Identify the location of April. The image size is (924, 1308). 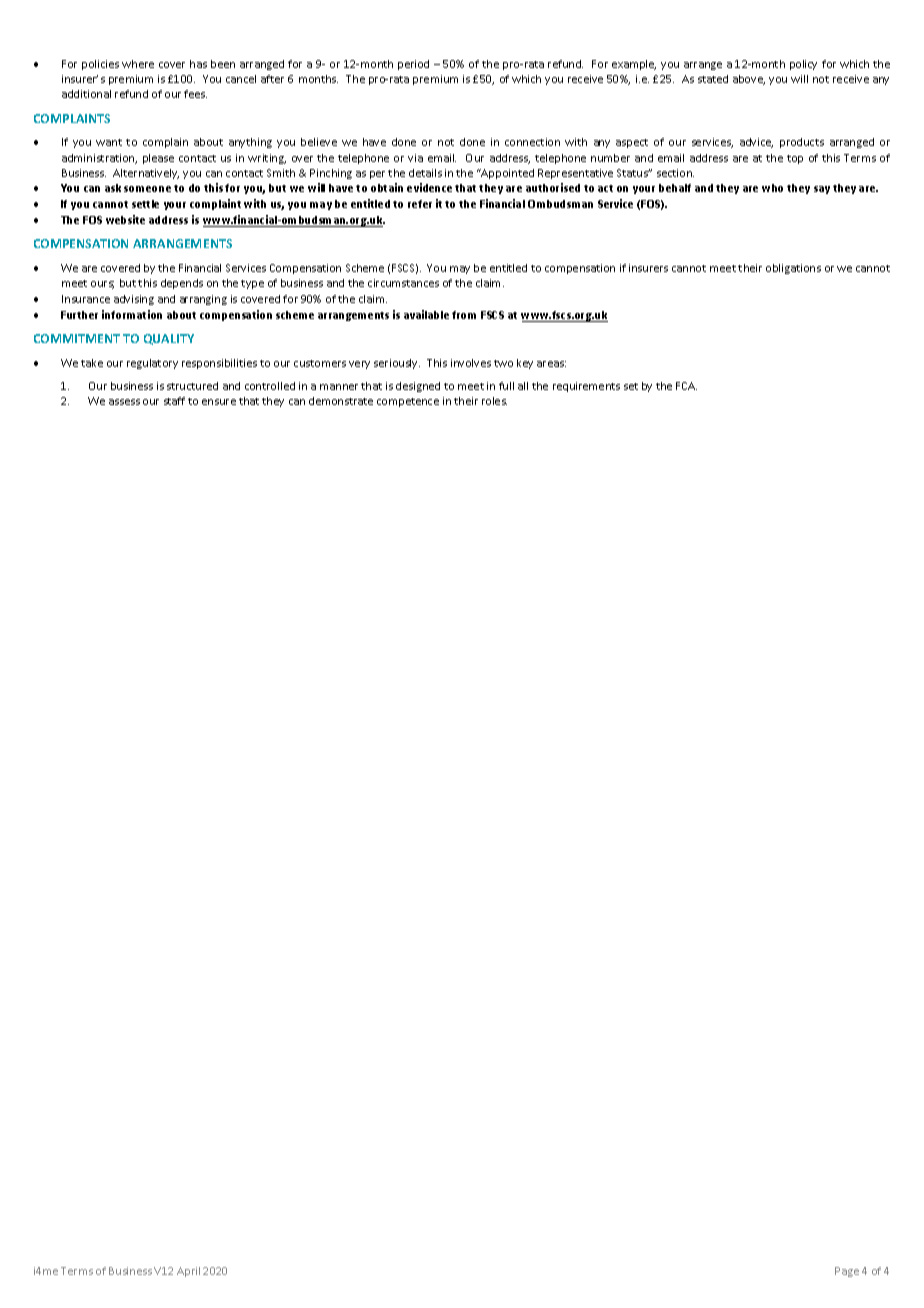
(188, 1272).
